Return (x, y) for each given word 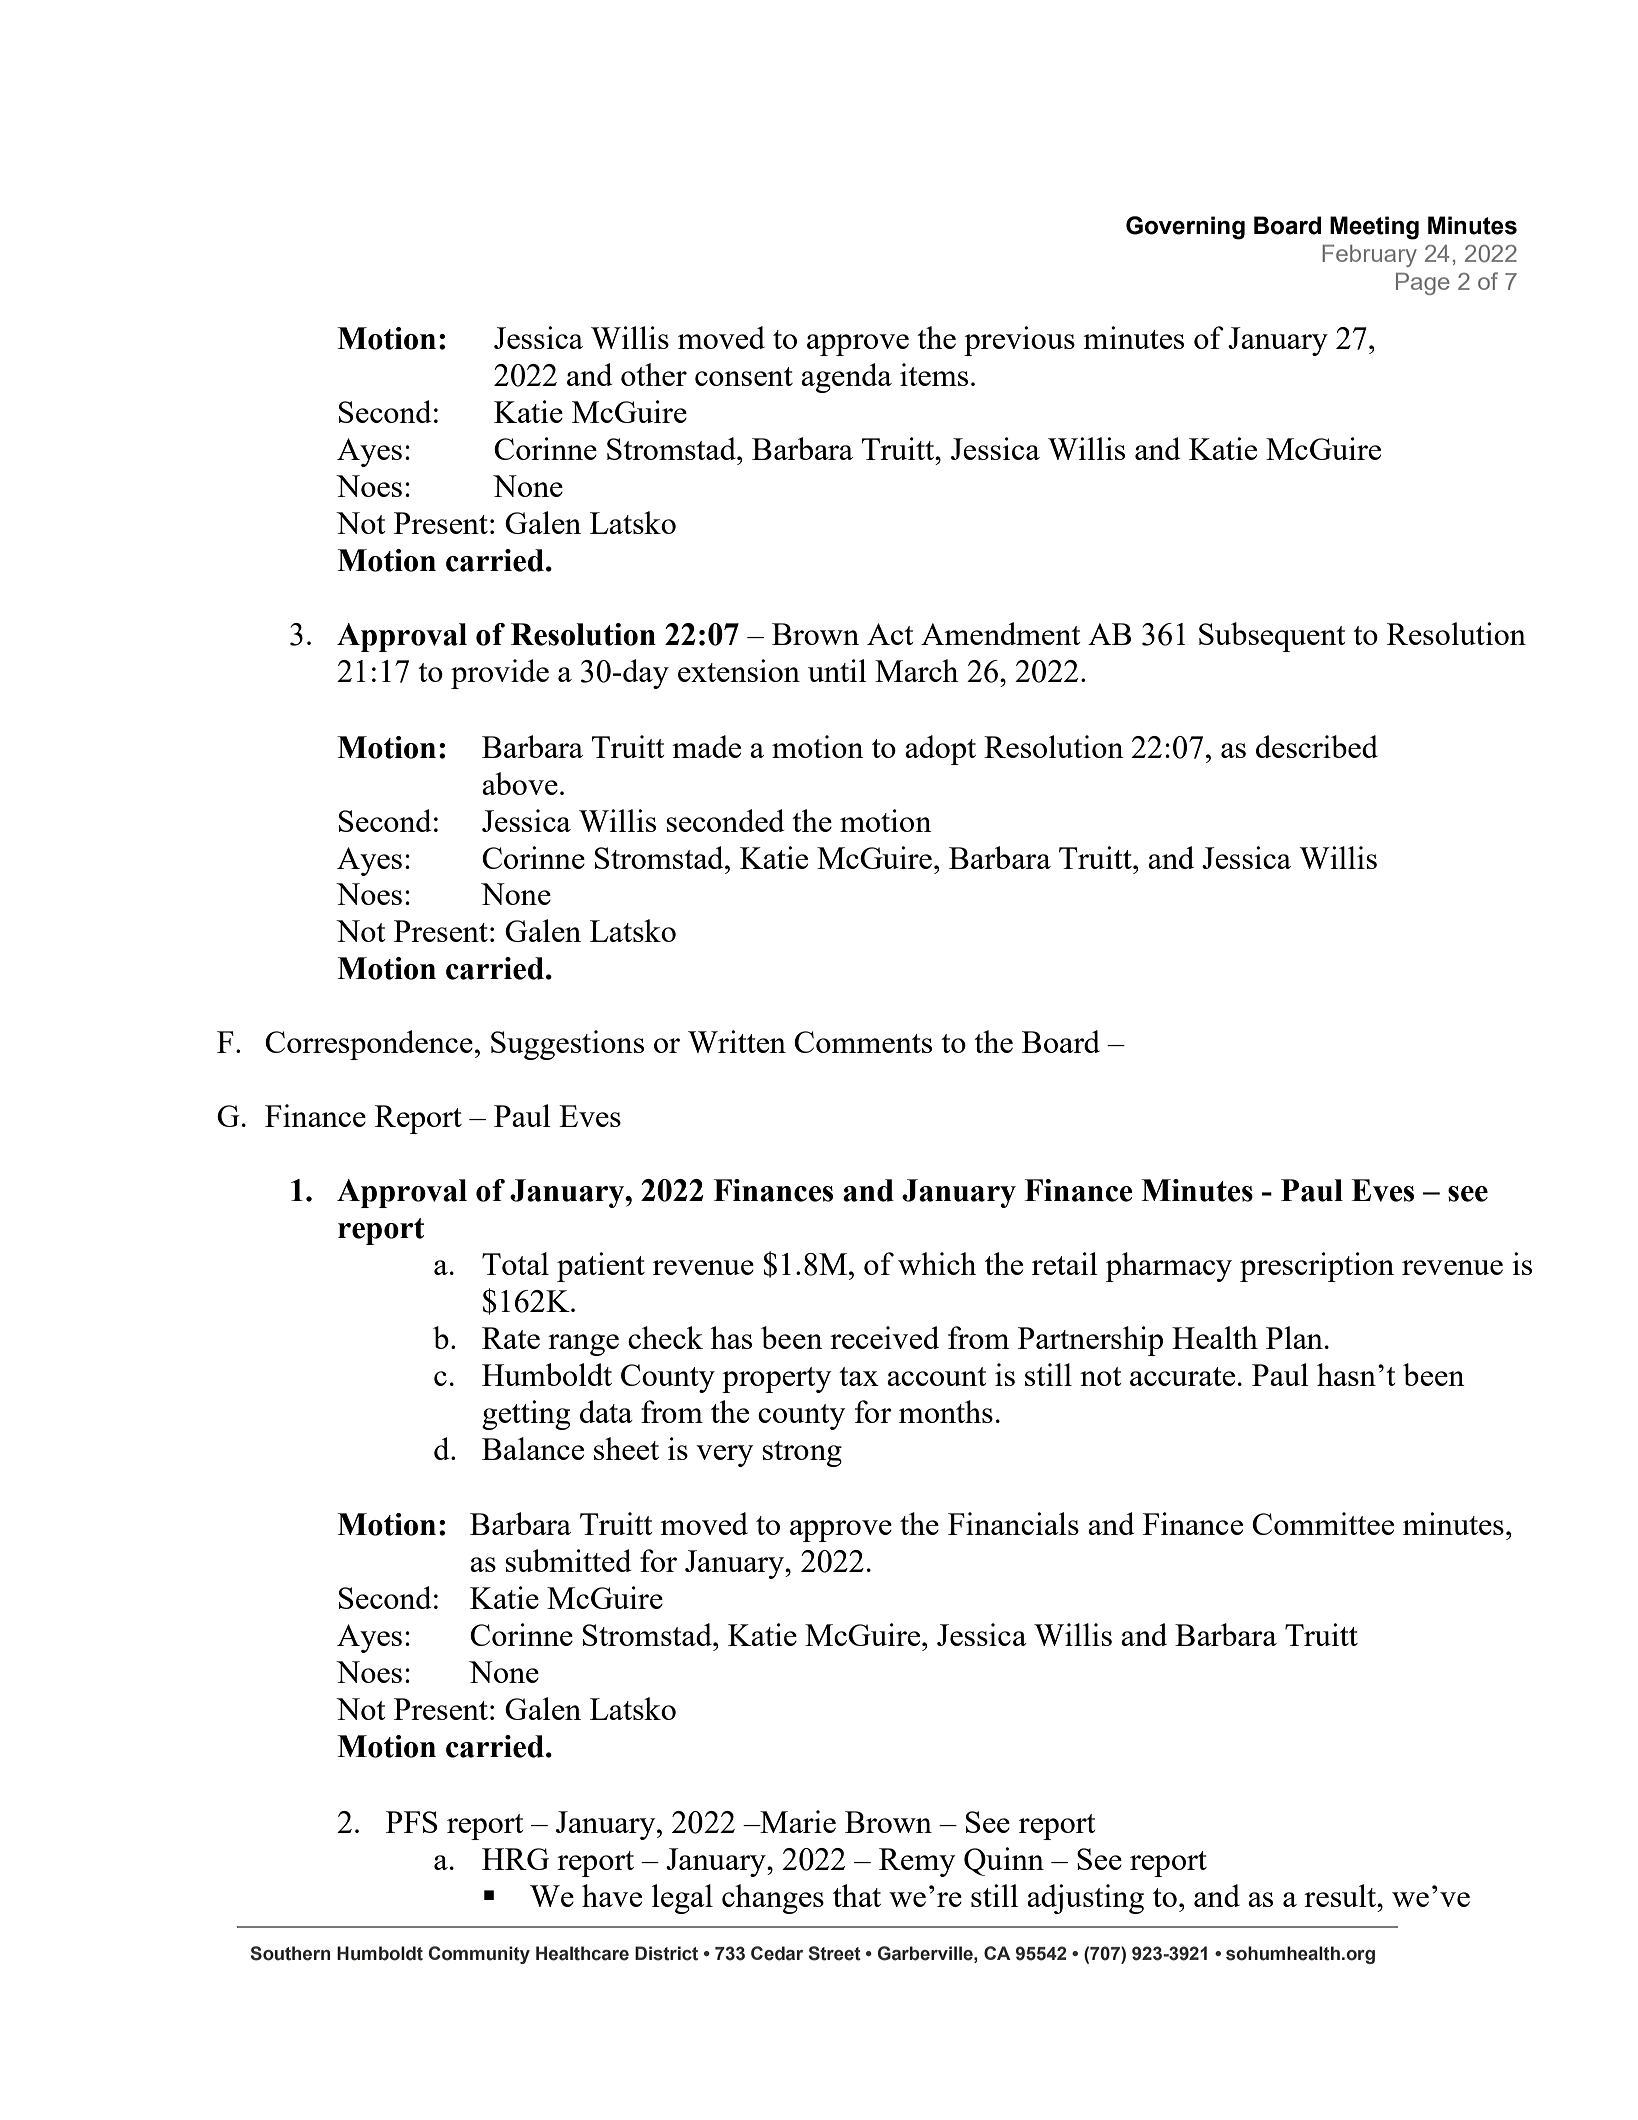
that (857, 1895)
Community (479, 1955)
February (1369, 256)
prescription (1317, 1267)
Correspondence (369, 1045)
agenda (846, 378)
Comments (863, 1042)
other (654, 374)
